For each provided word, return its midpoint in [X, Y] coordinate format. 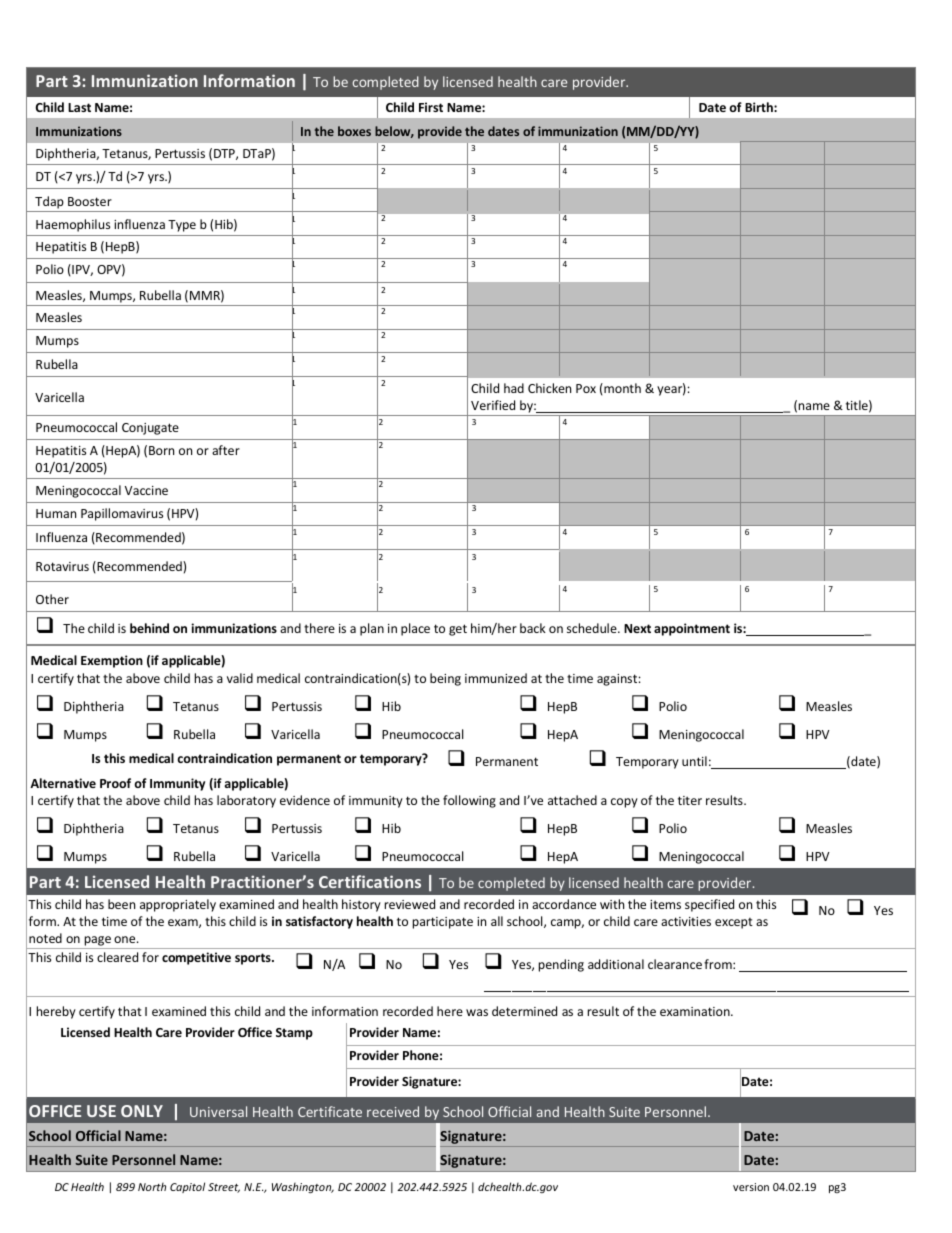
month [621, 389]
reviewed [410, 904]
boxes [354, 131]
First [431, 107]
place [415, 629]
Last [79, 107]
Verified [493, 405]
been [121, 904]
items [665, 904]
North [152, 1187]
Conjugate [150, 429]
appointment [692, 629]
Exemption [112, 661]
